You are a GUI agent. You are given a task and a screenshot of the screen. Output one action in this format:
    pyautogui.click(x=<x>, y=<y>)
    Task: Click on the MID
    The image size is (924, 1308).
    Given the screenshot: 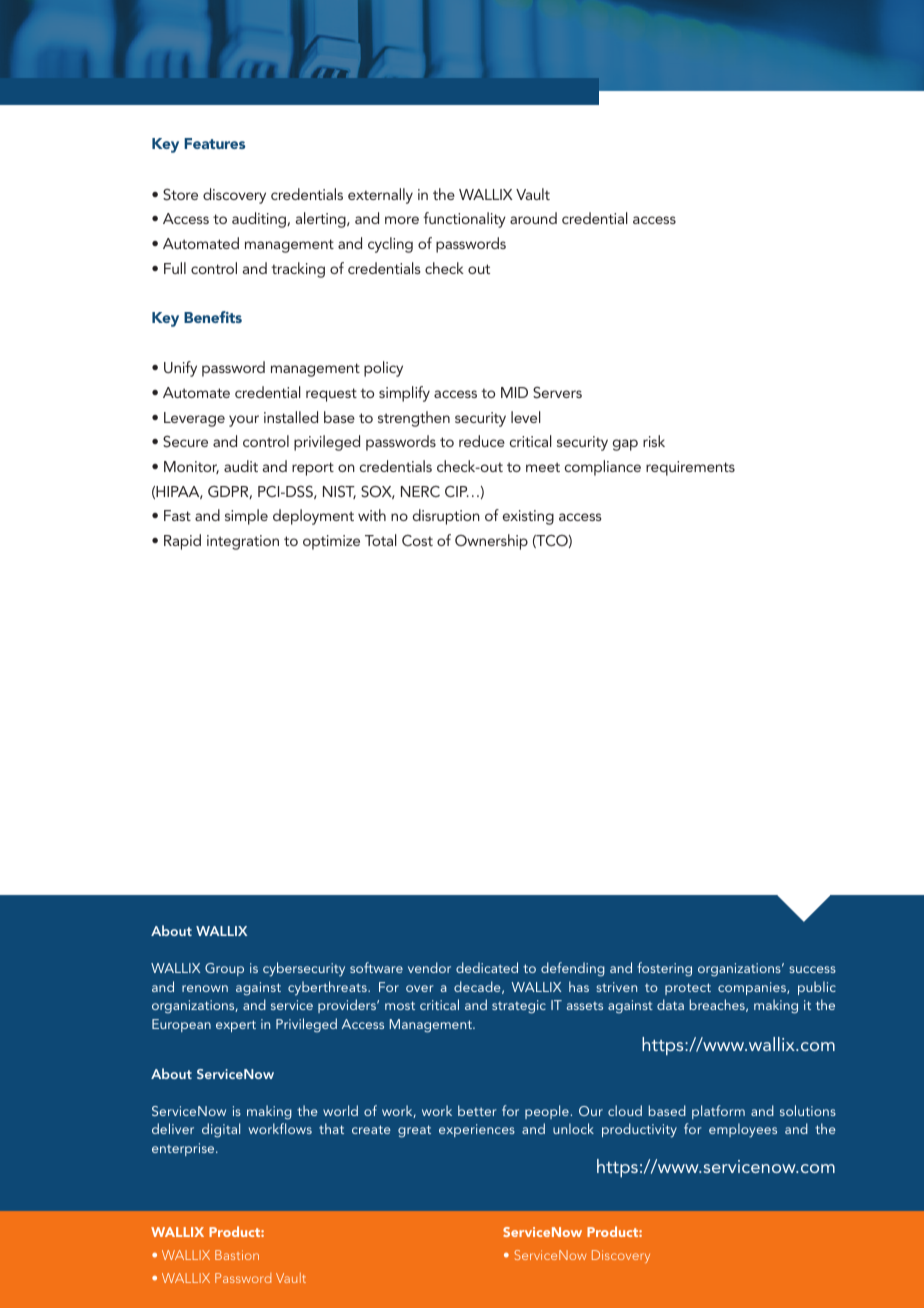 What is the action you would take?
    pyautogui.click(x=514, y=392)
